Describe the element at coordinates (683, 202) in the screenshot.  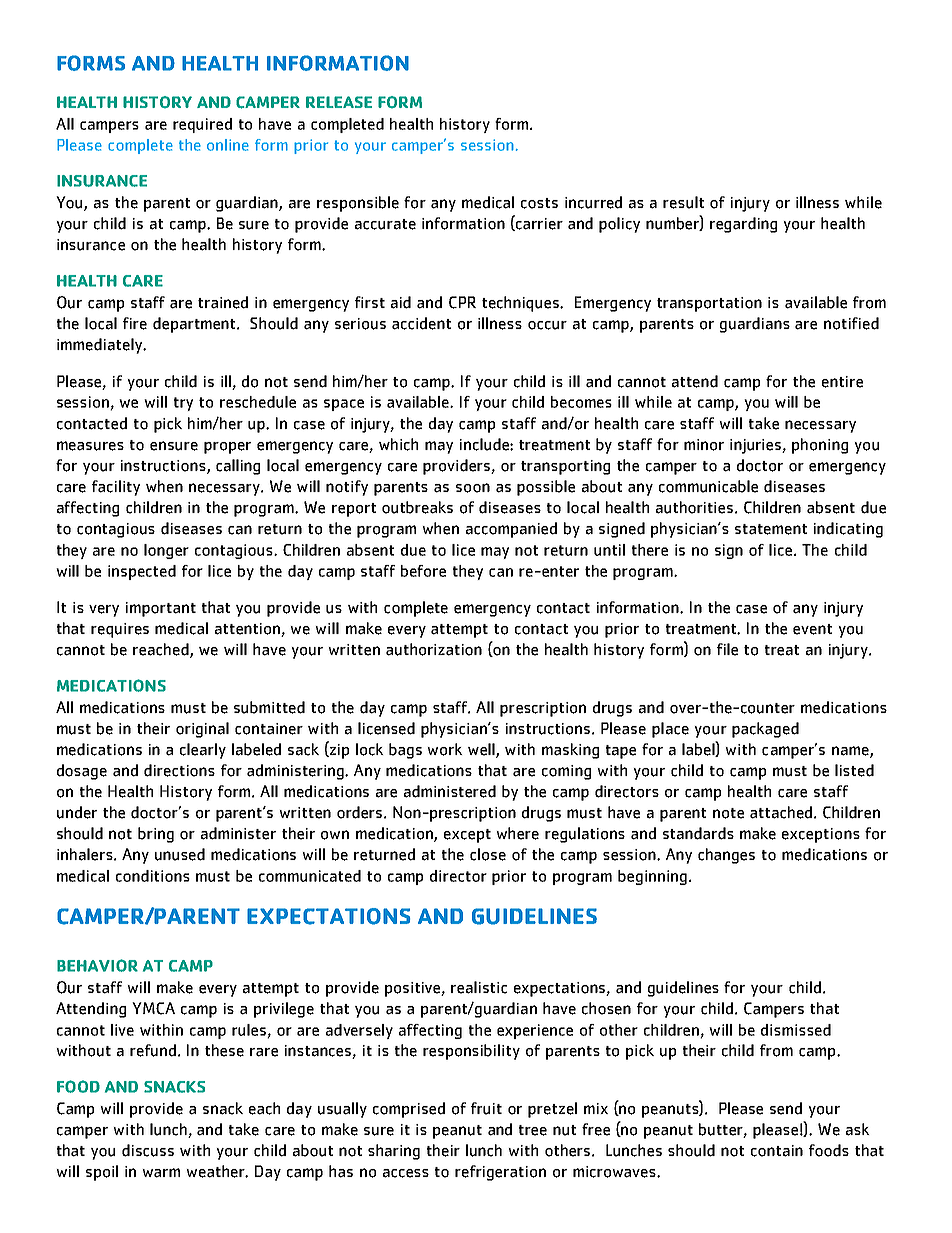
I see `result` at that location.
